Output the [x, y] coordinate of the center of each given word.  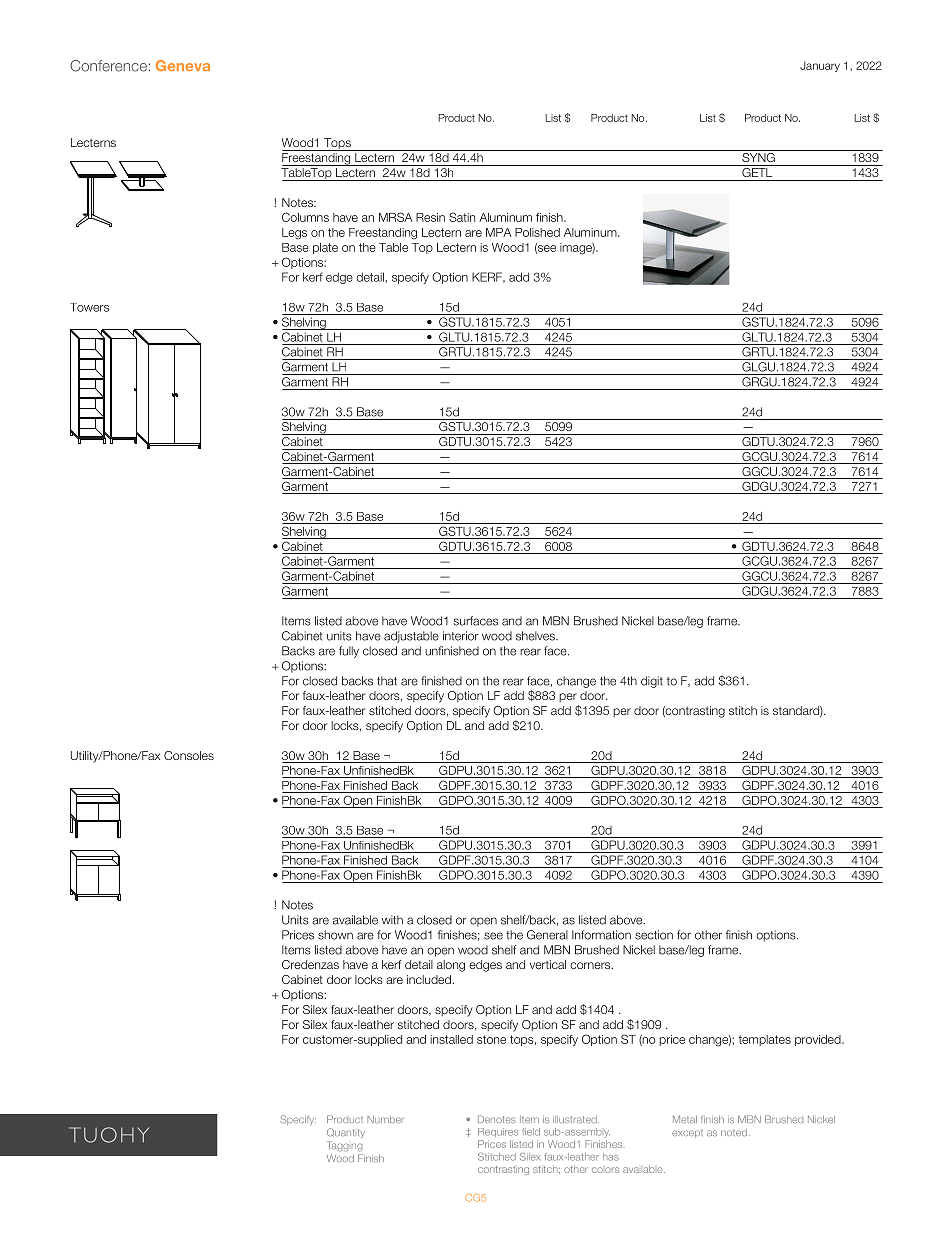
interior [461, 636]
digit [652, 682]
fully [349, 652]
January [820, 66]
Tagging [344, 1146]
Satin [462, 217]
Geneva [183, 65]
